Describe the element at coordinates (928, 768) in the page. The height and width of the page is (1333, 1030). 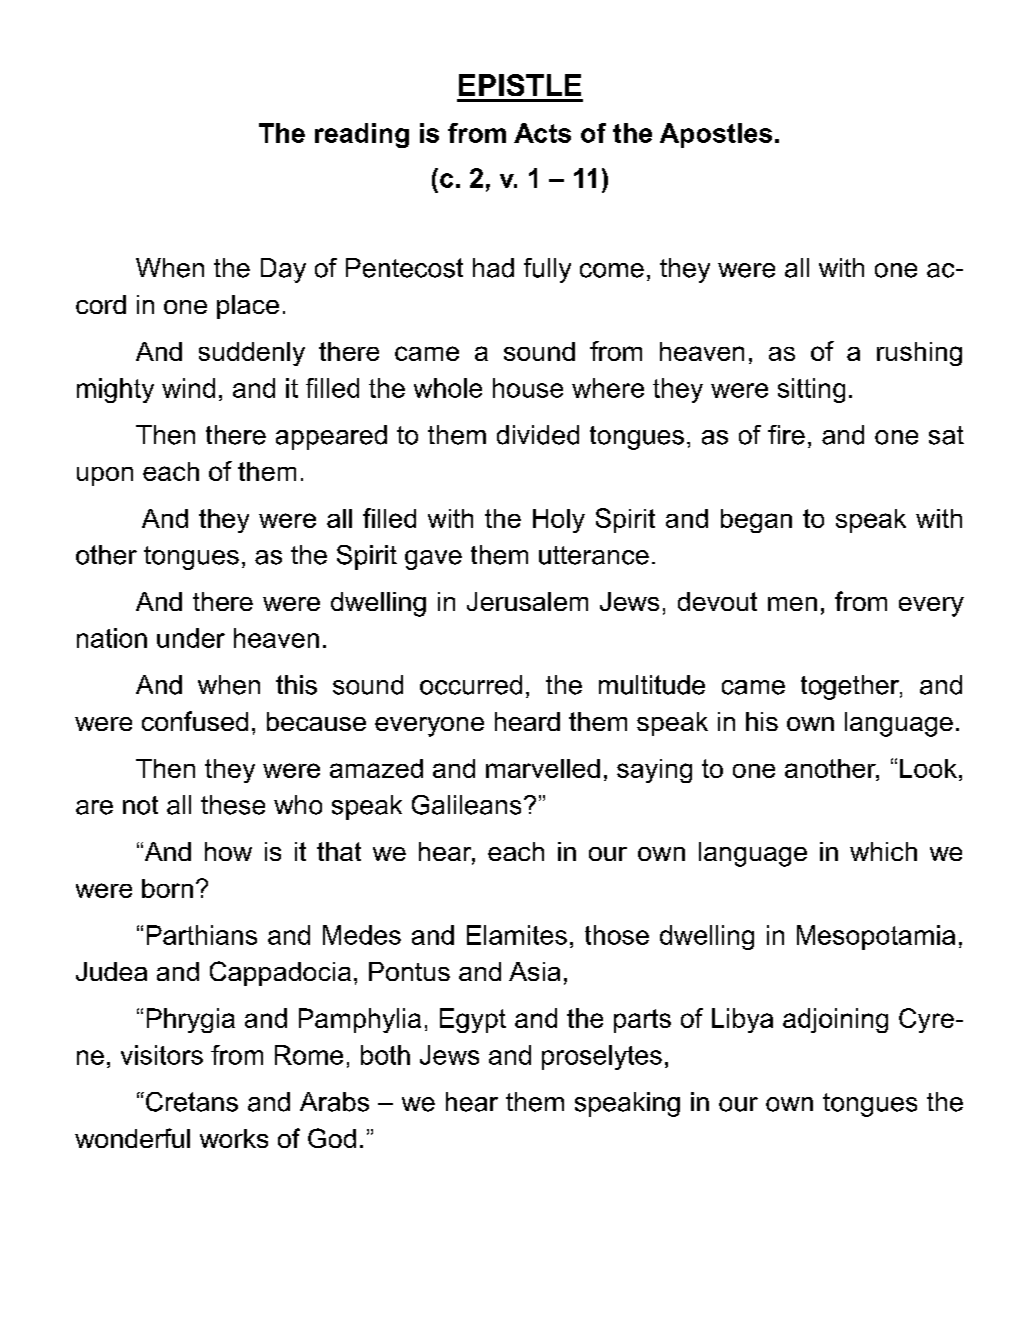
I see `Look` at that location.
